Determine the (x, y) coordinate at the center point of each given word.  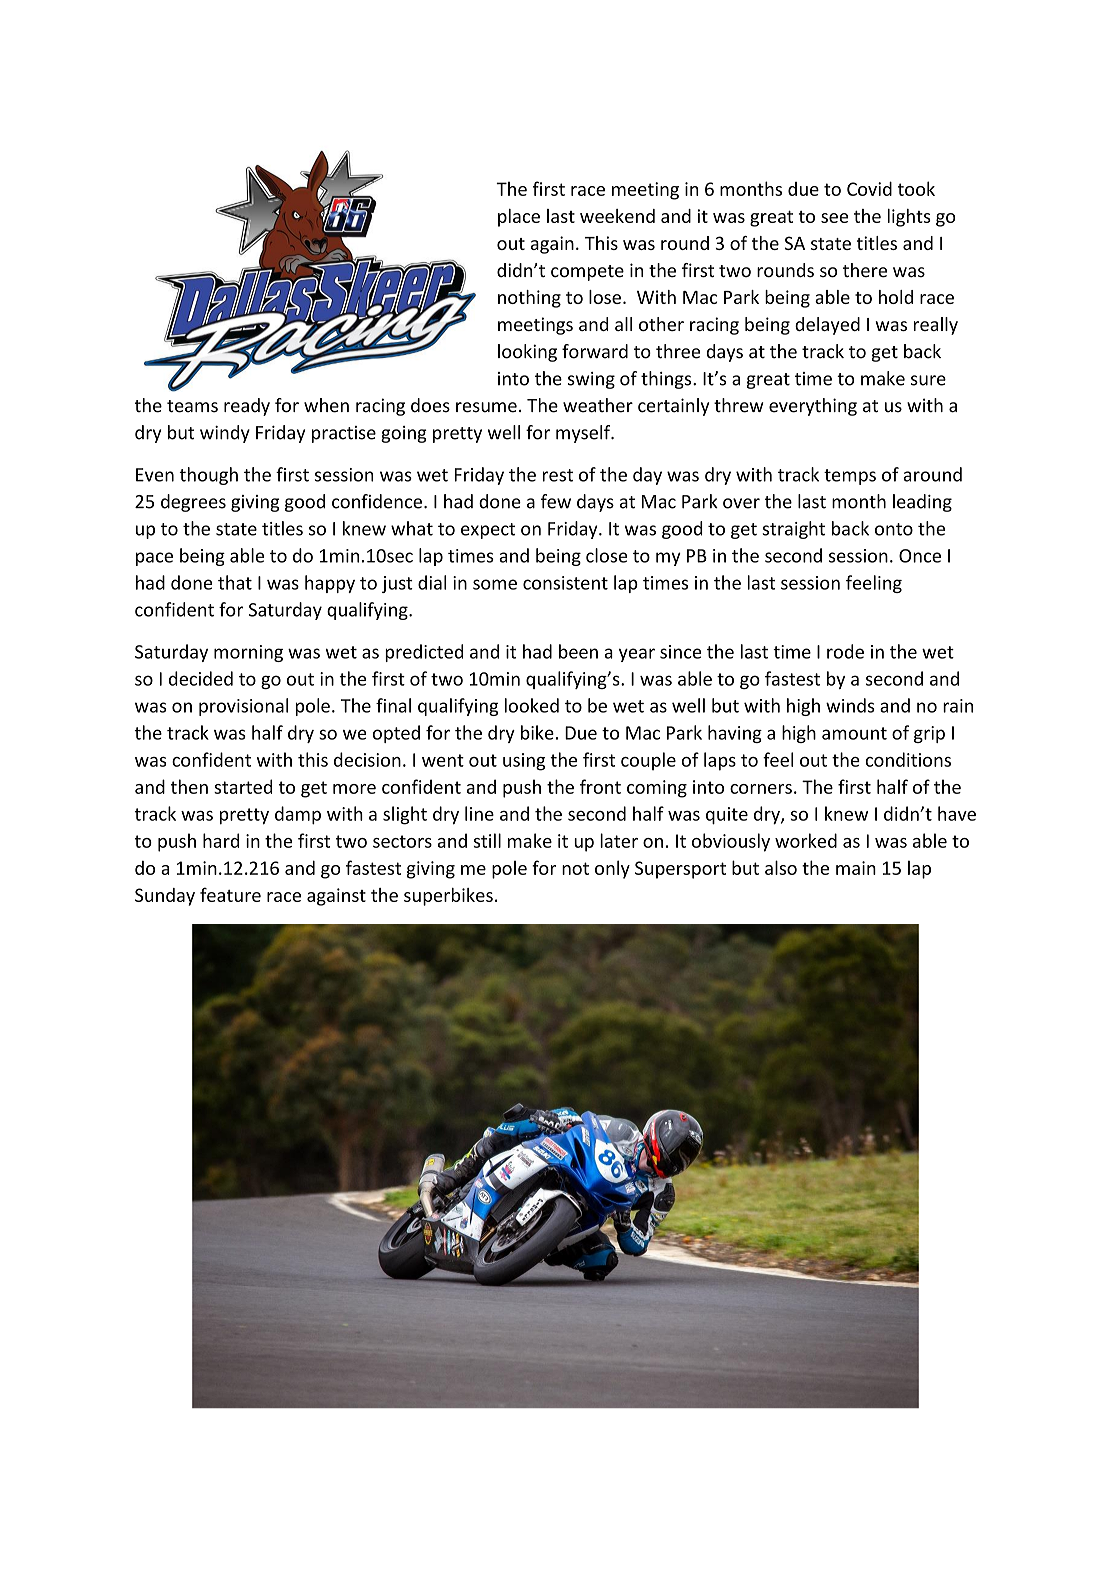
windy (225, 434)
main (856, 868)
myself (584, 434)
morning (248, 653)
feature (230, 894)
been (578, 651)
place (519, 218)
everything (813, 407)
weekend (617, 216)
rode (845, 651)
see (834, 218)
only (612, 869)
